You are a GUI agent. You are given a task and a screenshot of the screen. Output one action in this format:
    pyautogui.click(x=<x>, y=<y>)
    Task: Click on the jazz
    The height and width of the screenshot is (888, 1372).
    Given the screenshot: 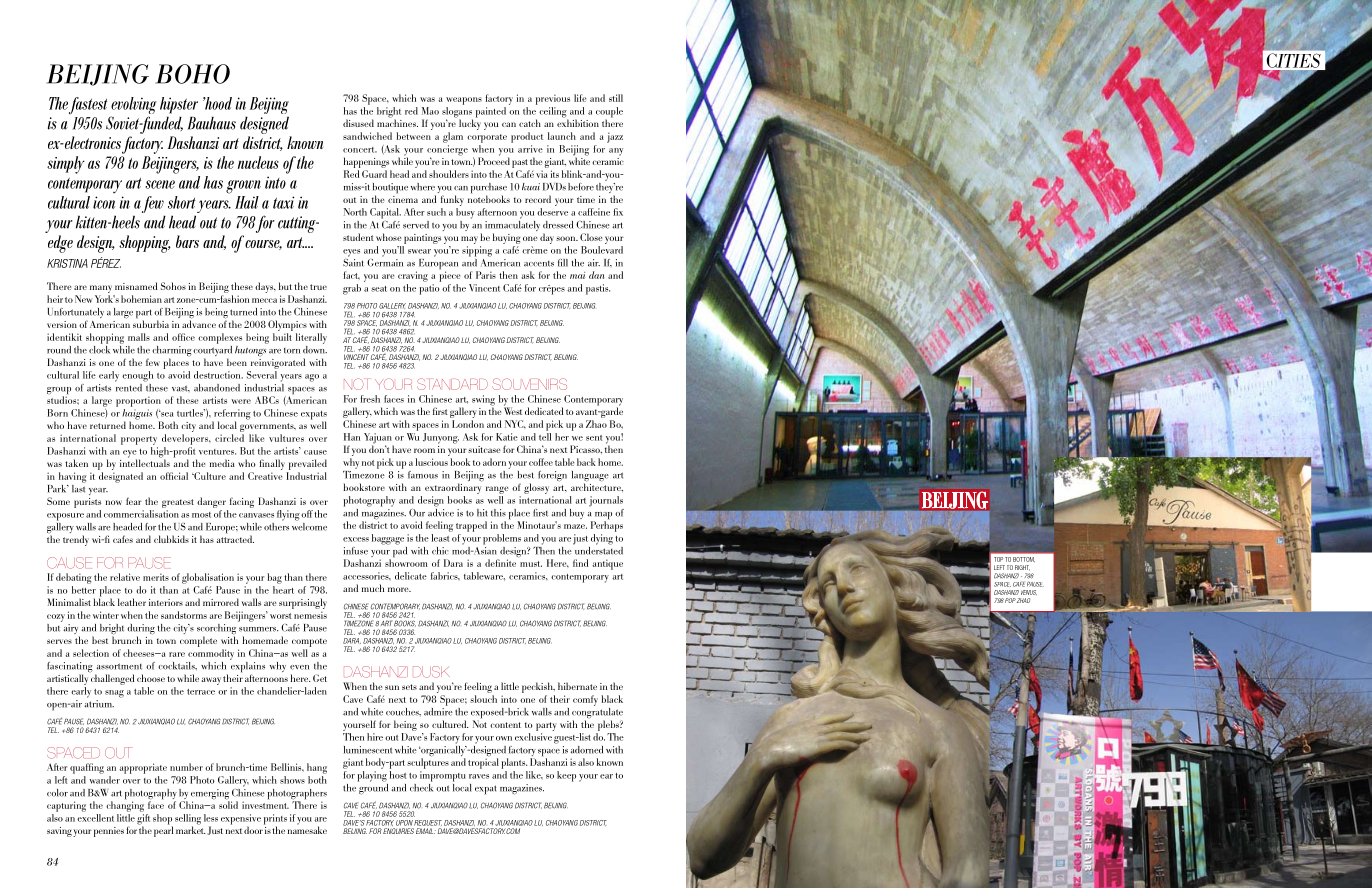 What is the action you would take?
    pyautogui.click(x=615, y=137)
